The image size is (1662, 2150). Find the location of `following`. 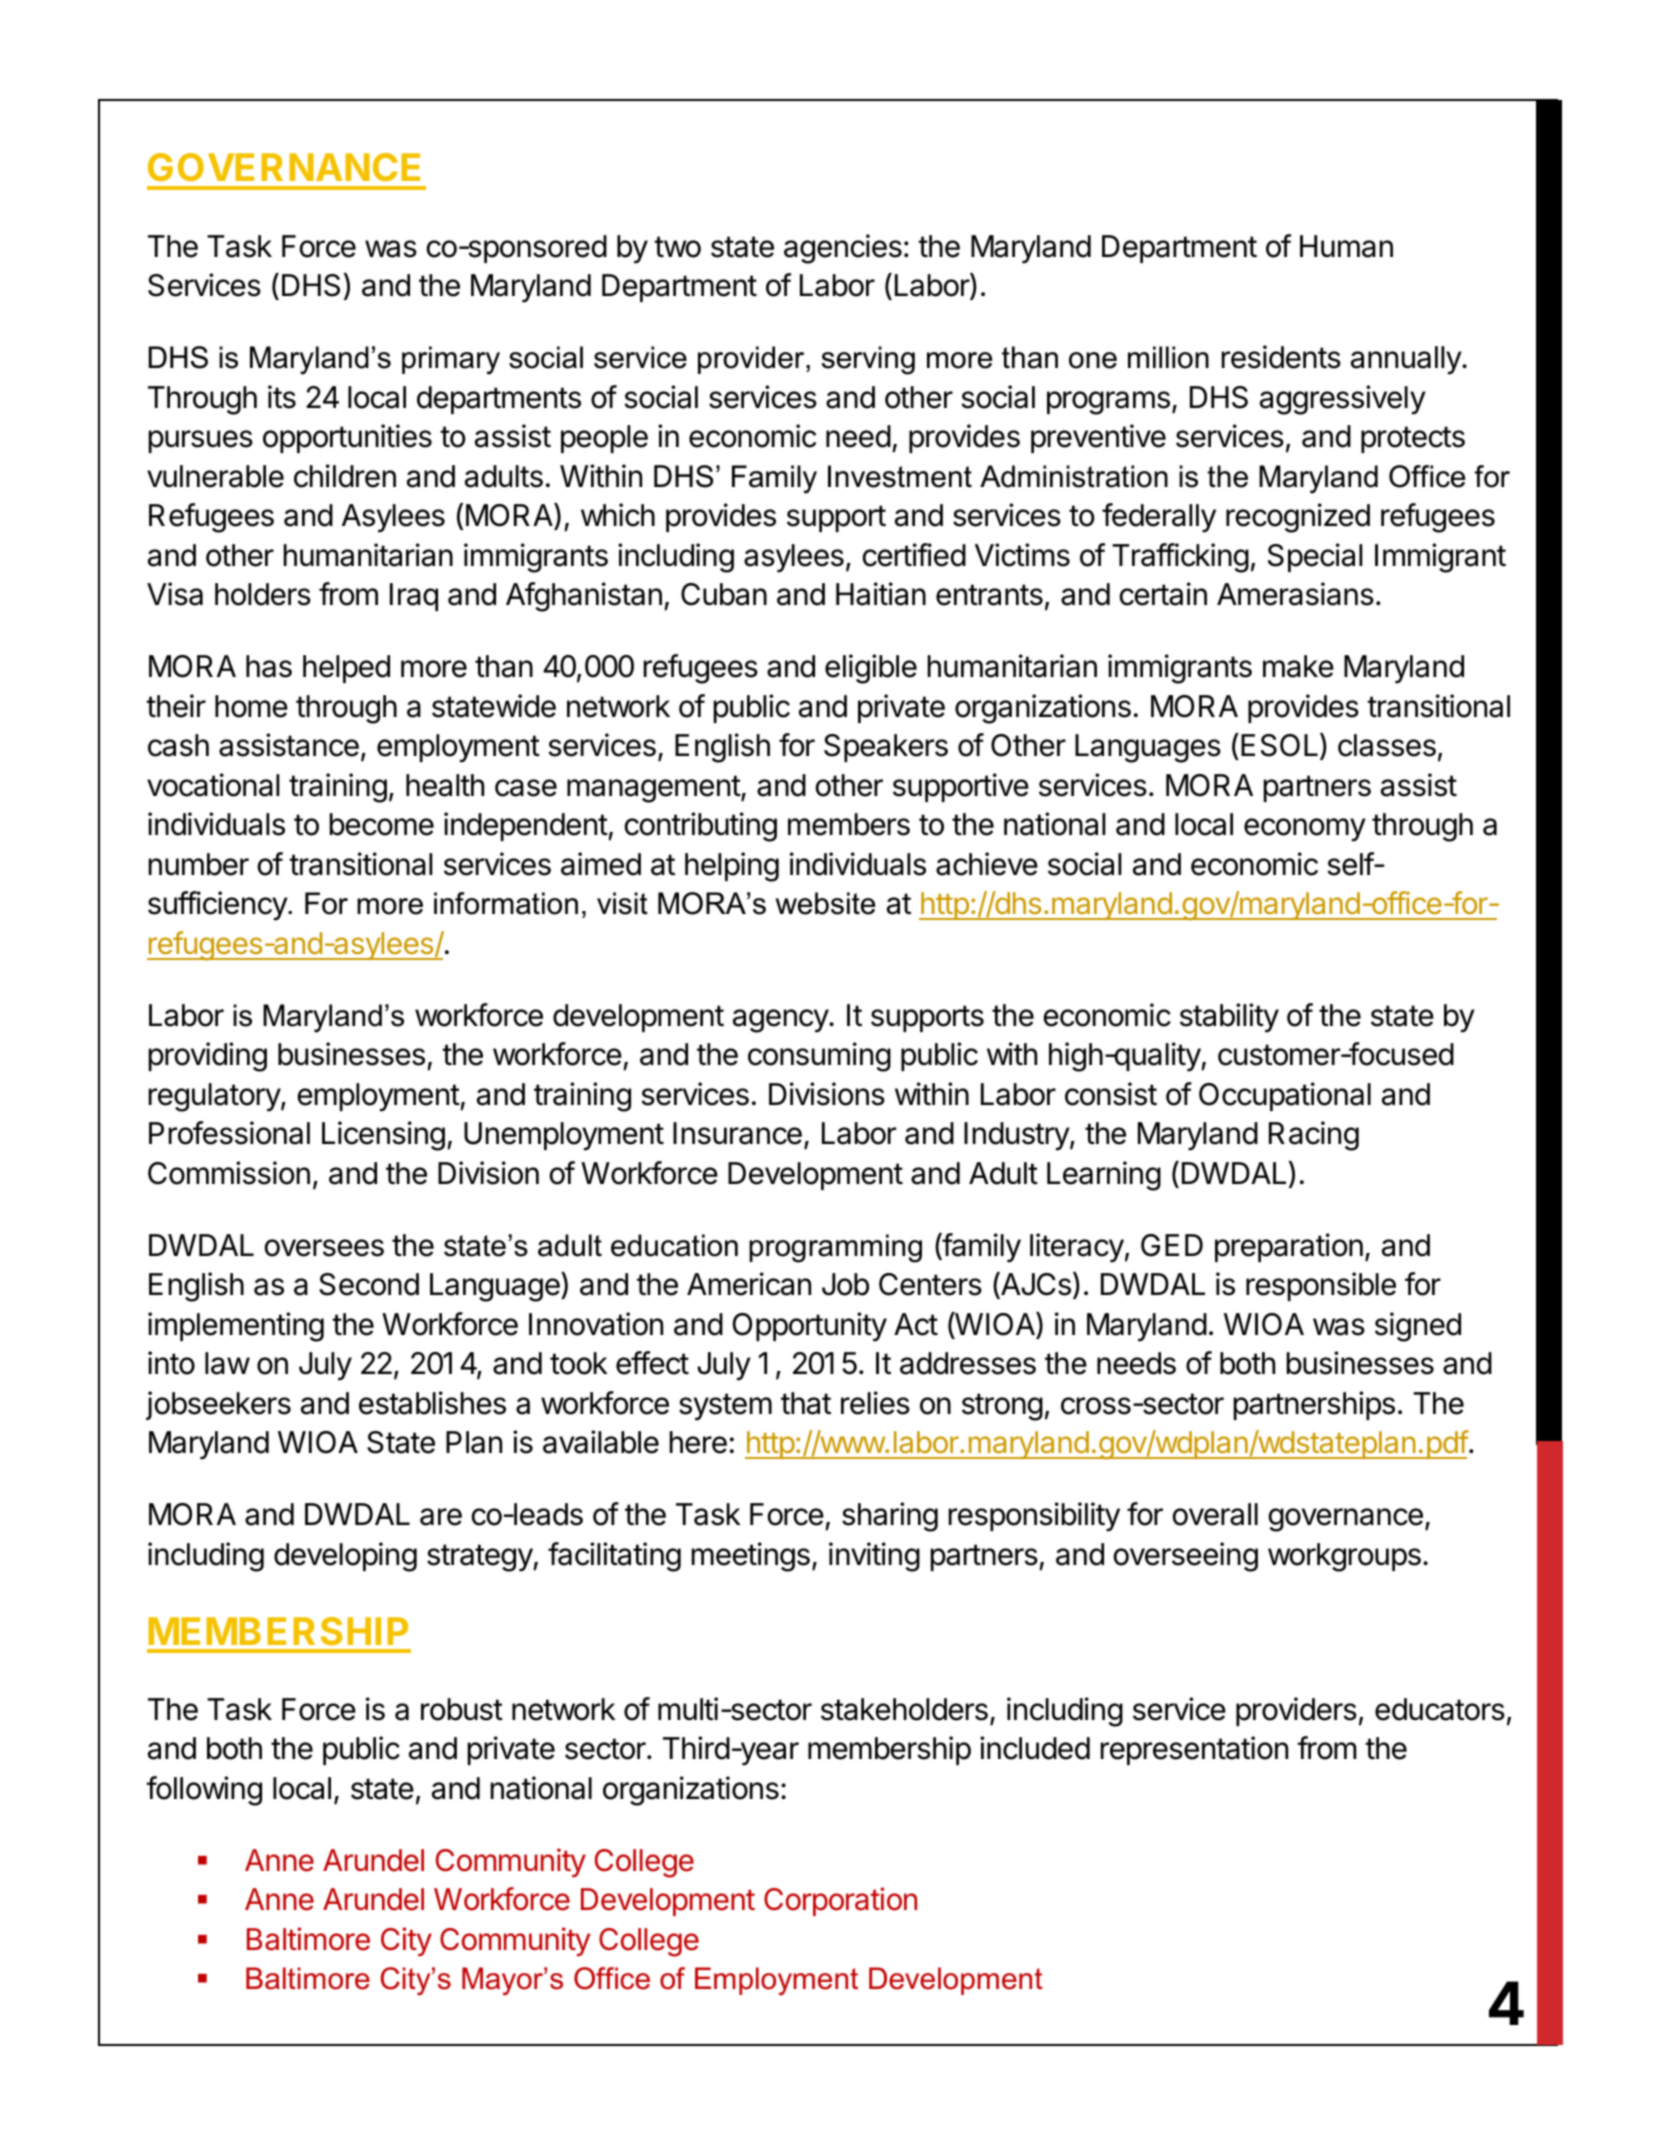

following is located at coordinates (204, 1791).
